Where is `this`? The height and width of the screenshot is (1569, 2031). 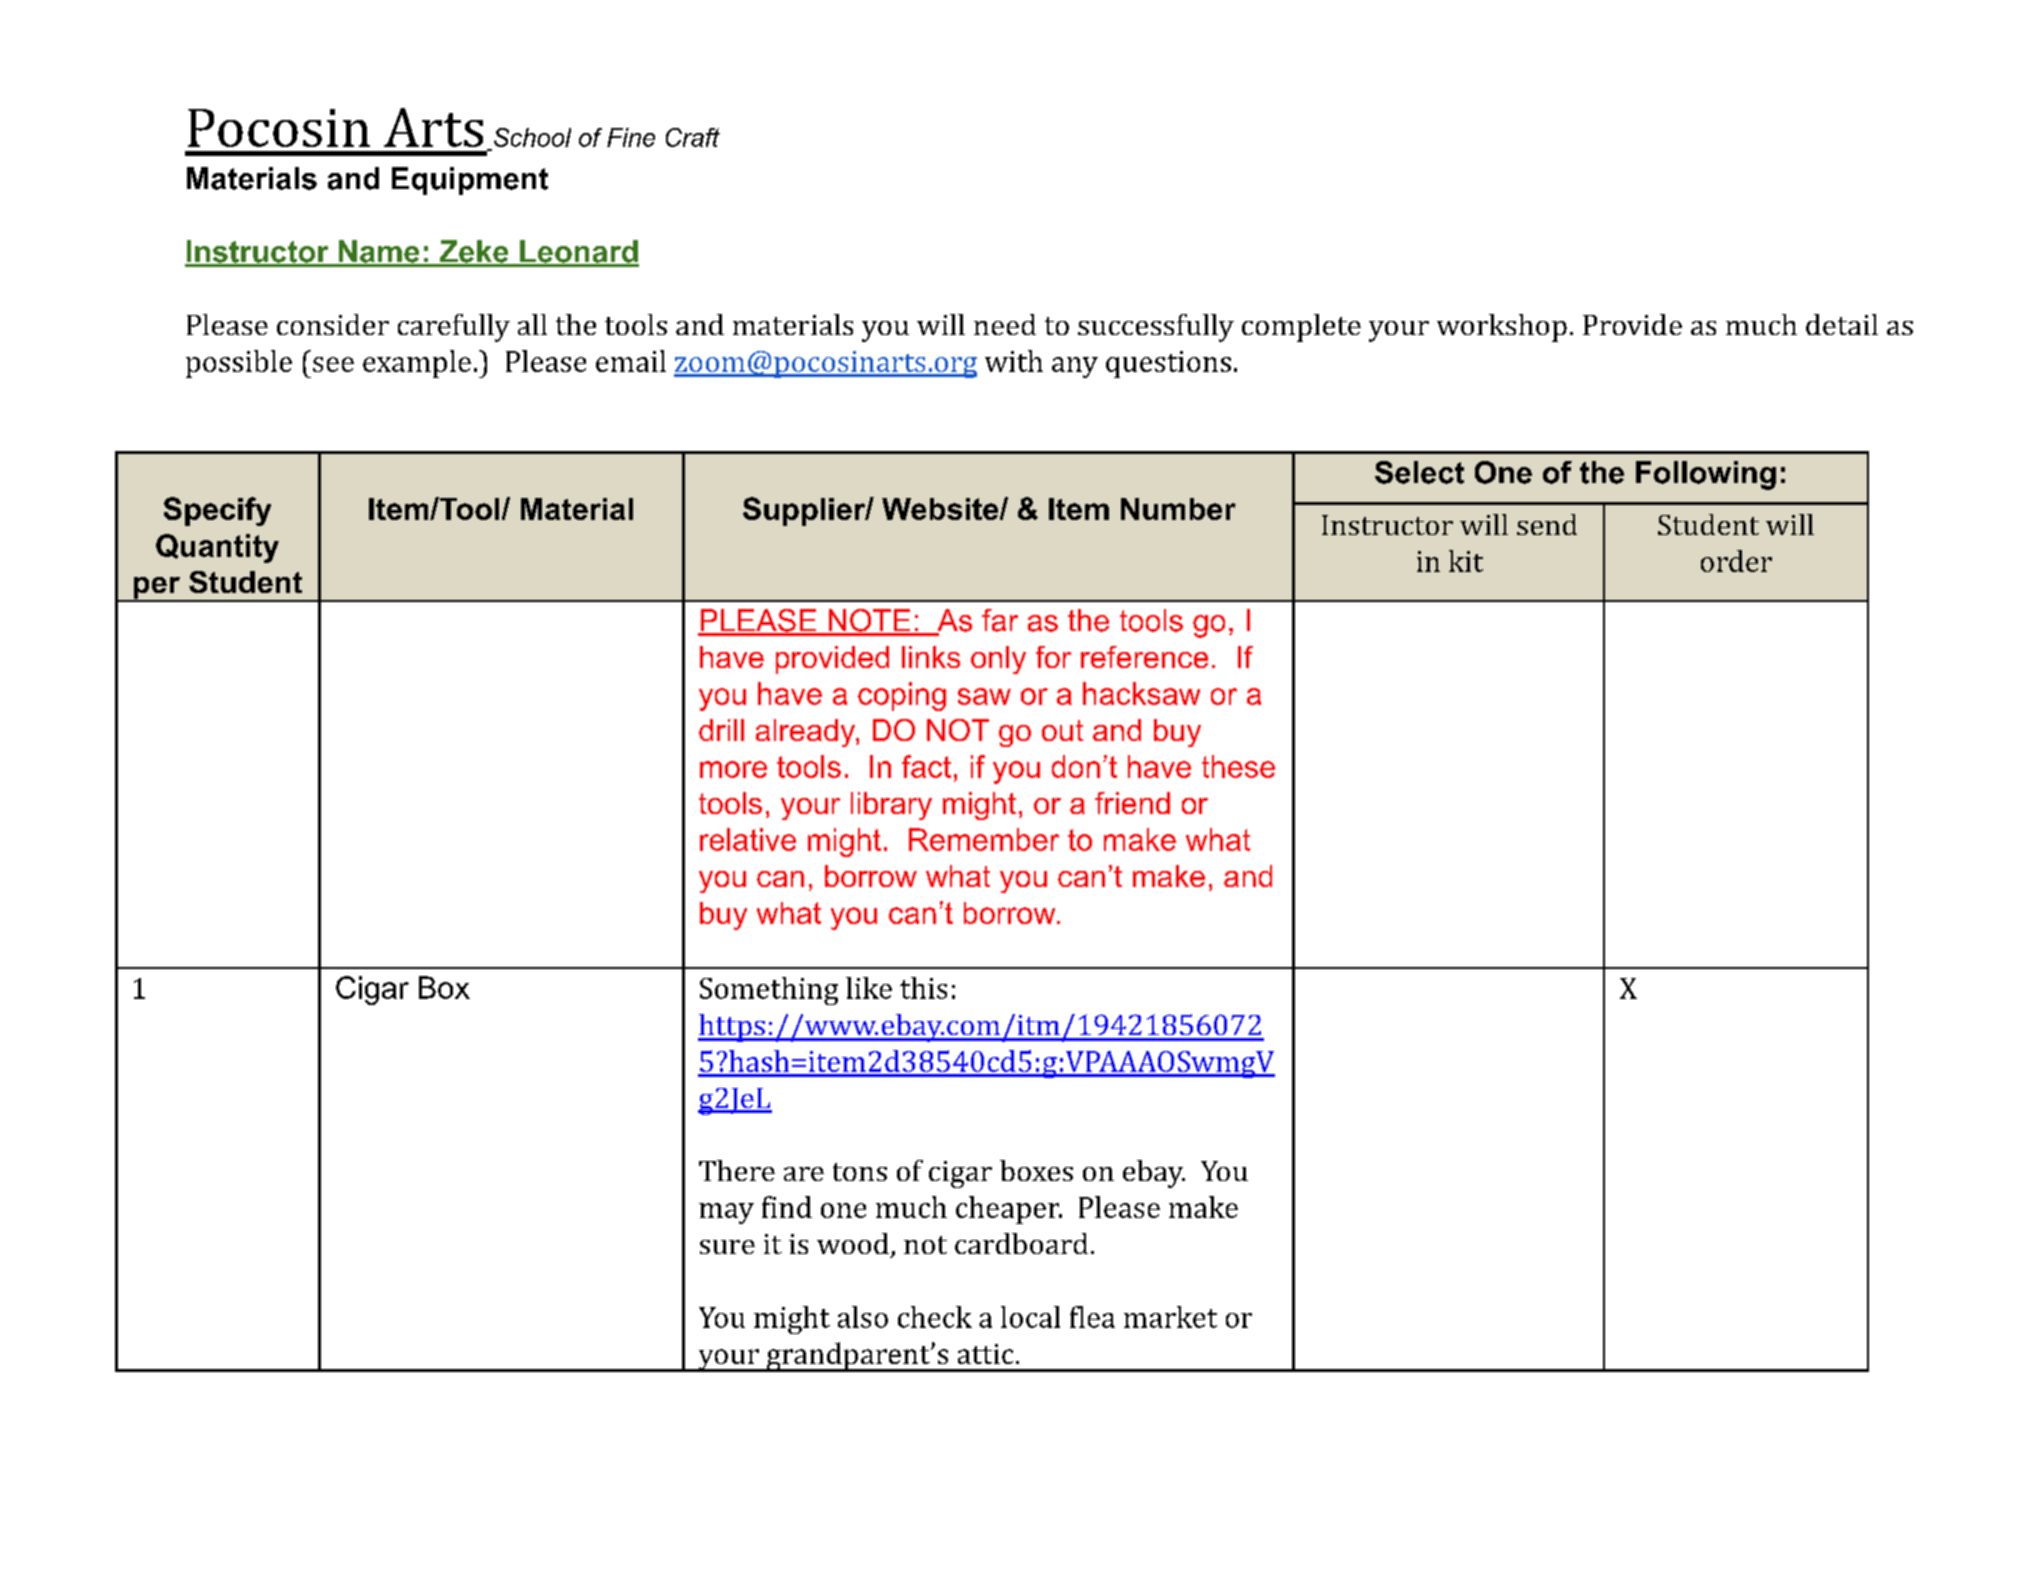
this is located at coordinates (923, 988).
